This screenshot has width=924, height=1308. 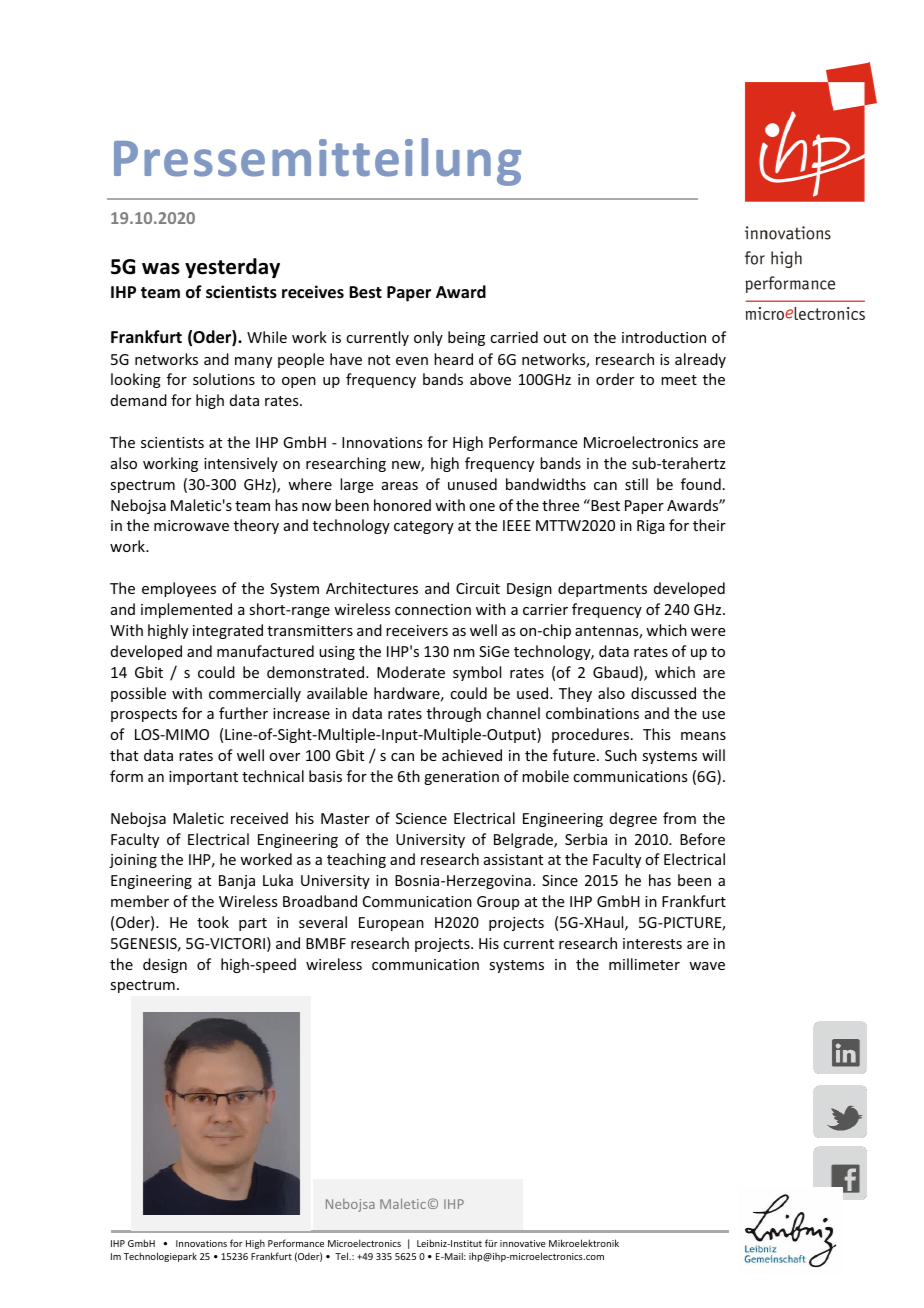 I want to click on was, so click(x=161, y=269).
